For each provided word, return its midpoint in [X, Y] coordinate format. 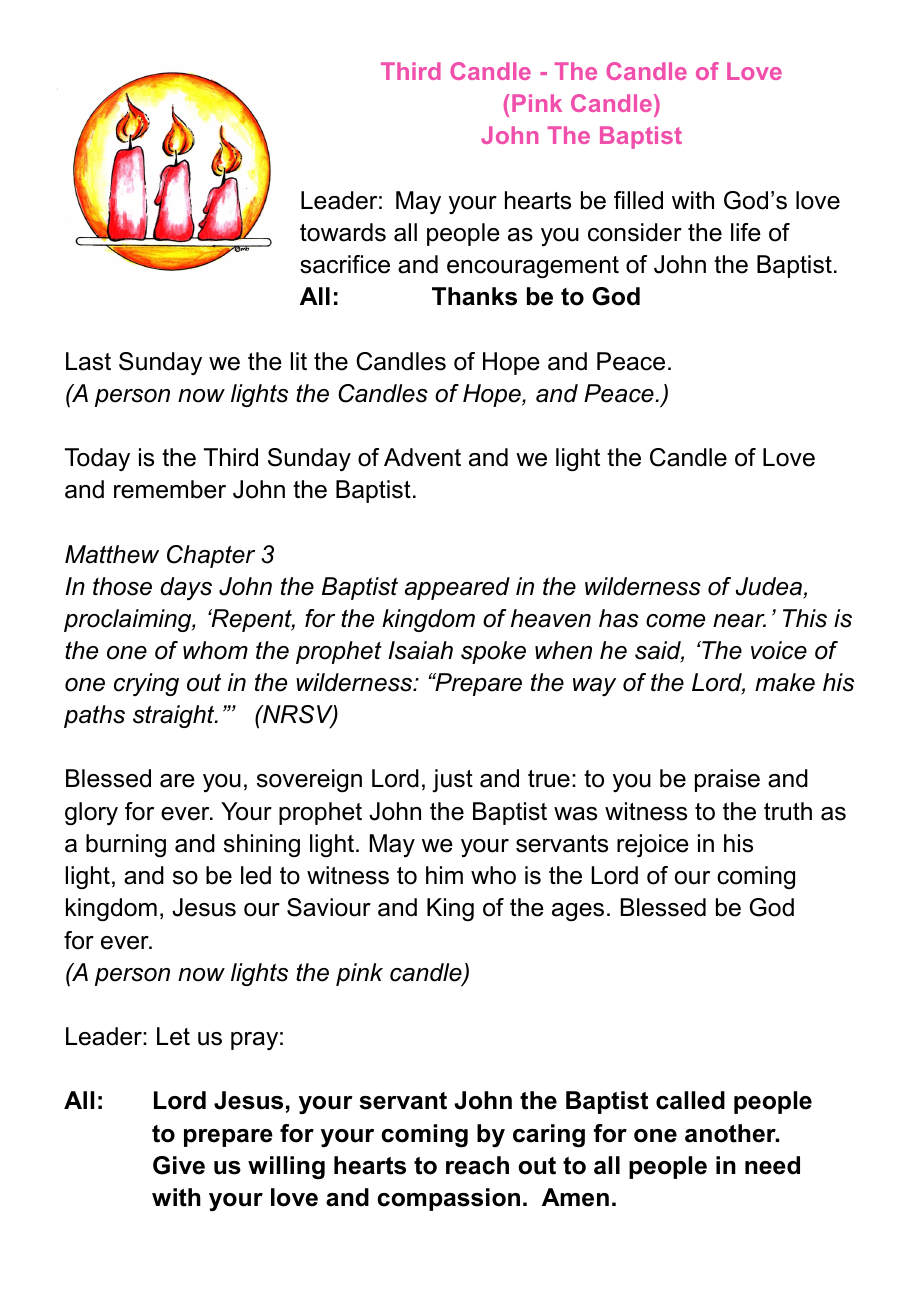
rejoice [653, 845]
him [444, 875]
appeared [457, 588]
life [746, 232]
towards [343, 232]
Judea [770, 587]
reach [477, 1165]
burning [126, 845]
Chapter [211, 556]
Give [179, 1165]
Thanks [474, 296]
